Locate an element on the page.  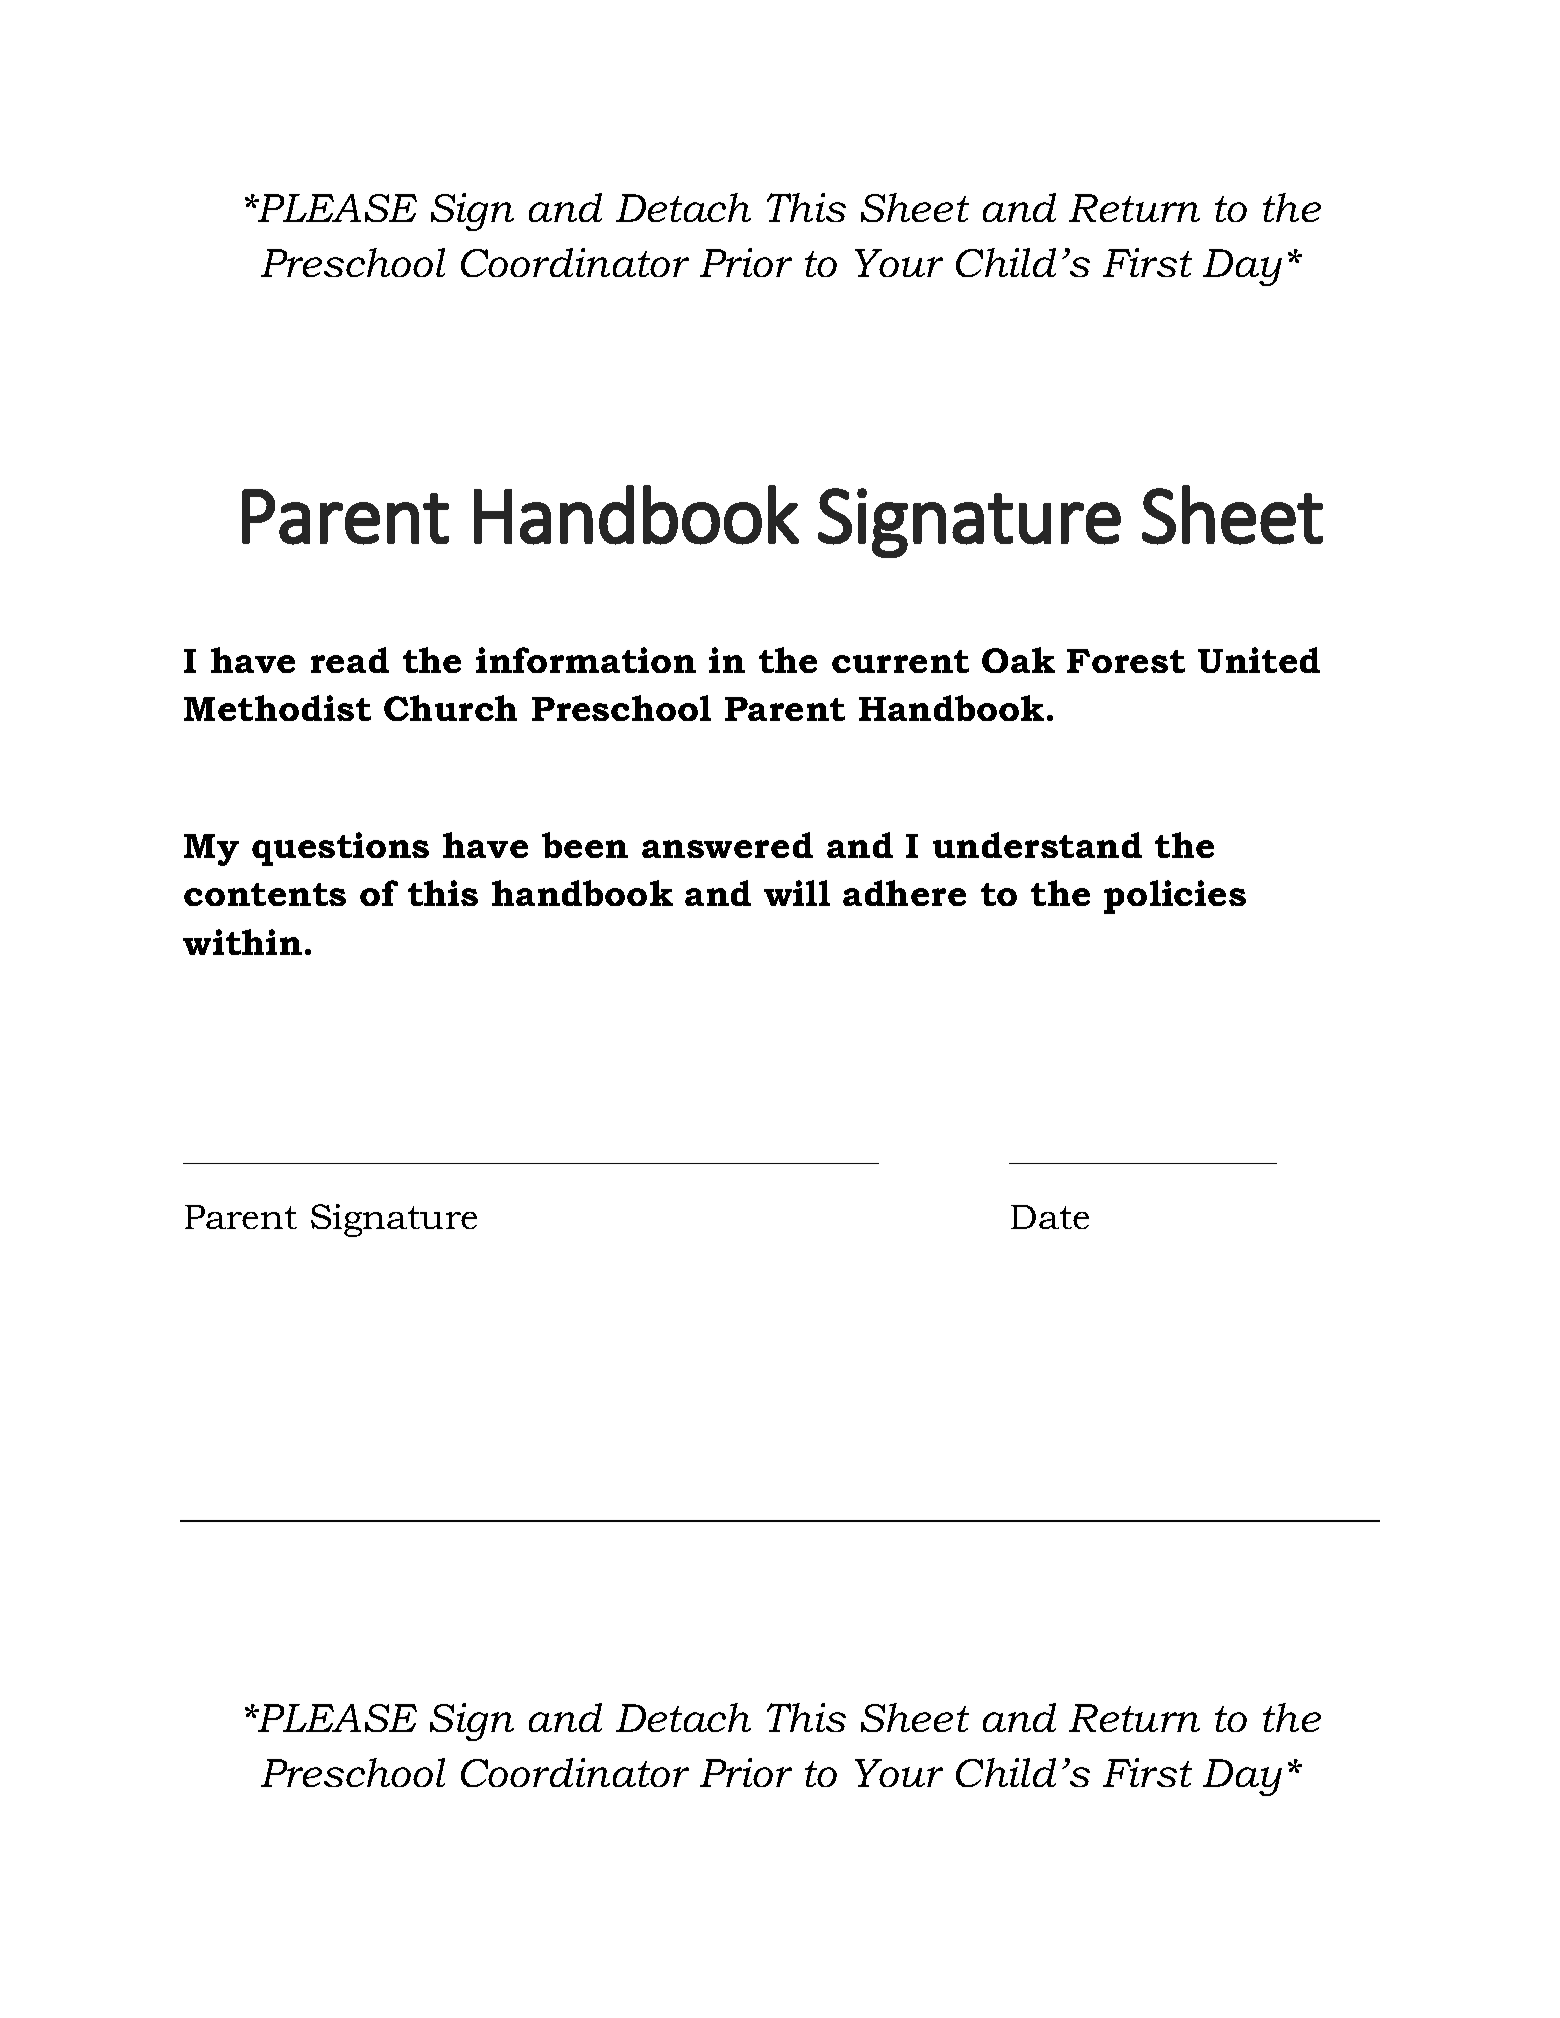
read is located at coordinates (350, 660).
